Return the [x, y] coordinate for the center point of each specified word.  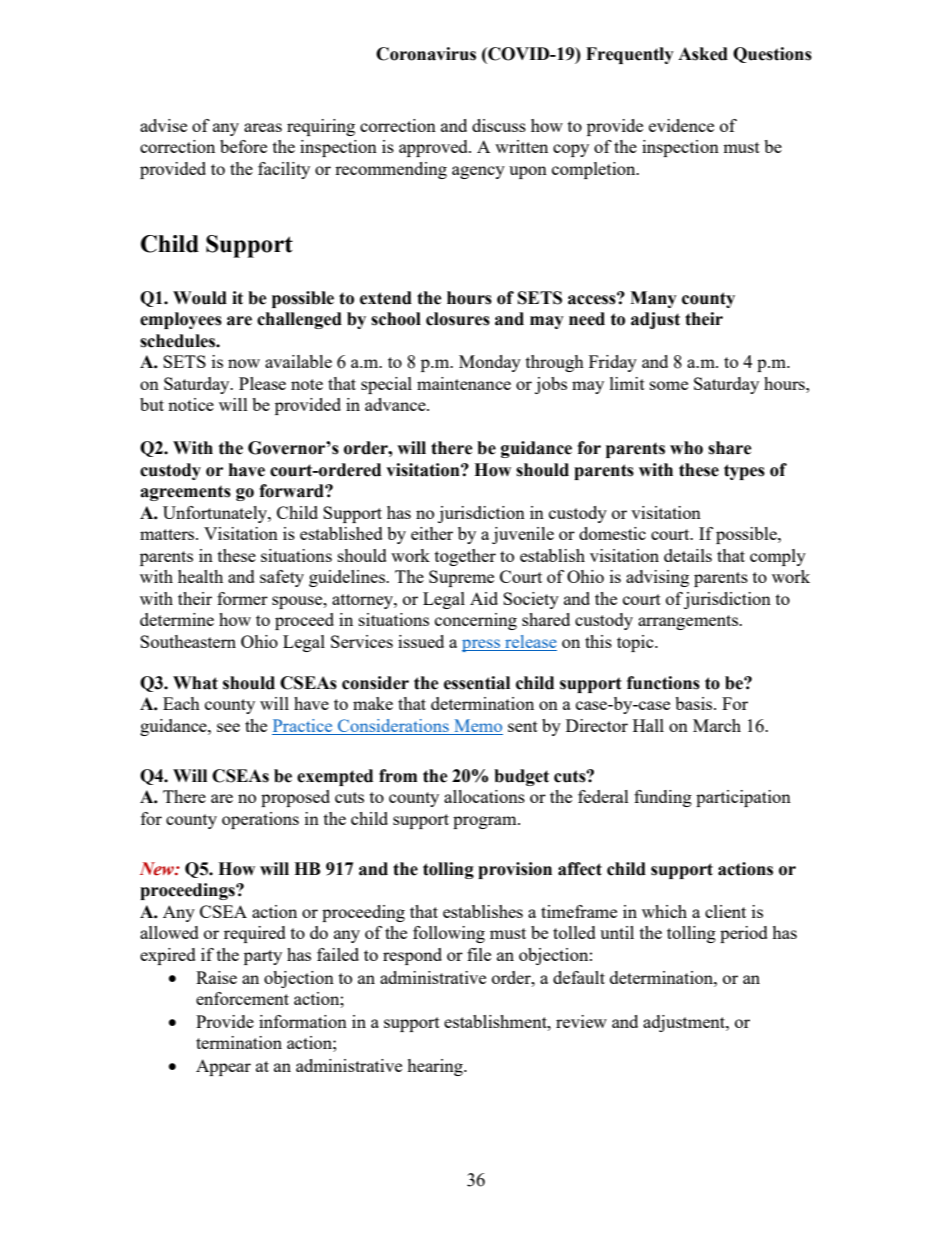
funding [663, 798]
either [432, 533]
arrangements [689, 622]
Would [200, 298]
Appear [223, 1067]
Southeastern [188, 641]
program [486, 822]
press [482, 645]
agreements [185, 493]
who [686, 448]
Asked [703, 54]
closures [458, 319]
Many [653, 299]
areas [263, 127]
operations [260, 820]
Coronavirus [426, 54]
